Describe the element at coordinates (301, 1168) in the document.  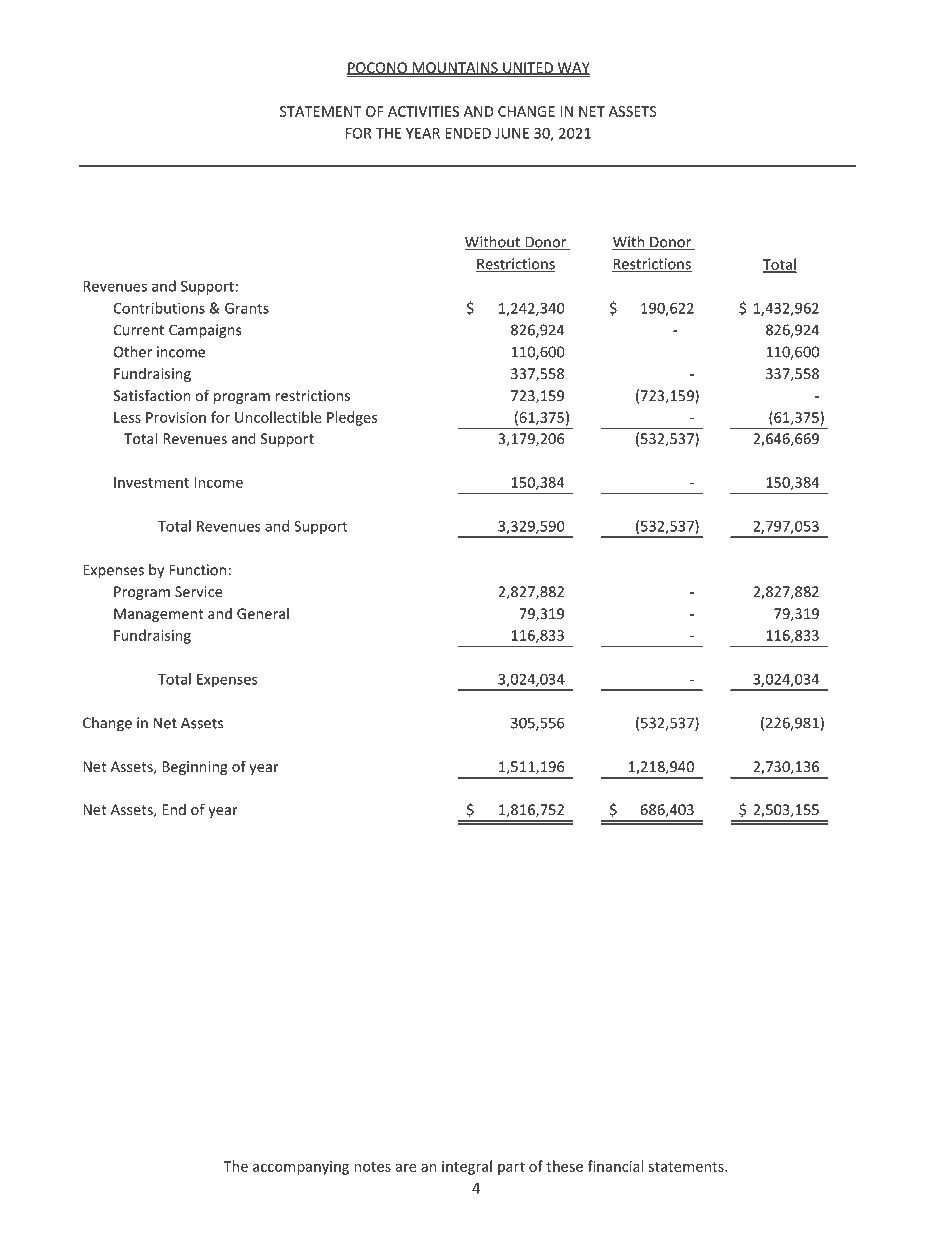
I see `accompanying` at that location.
